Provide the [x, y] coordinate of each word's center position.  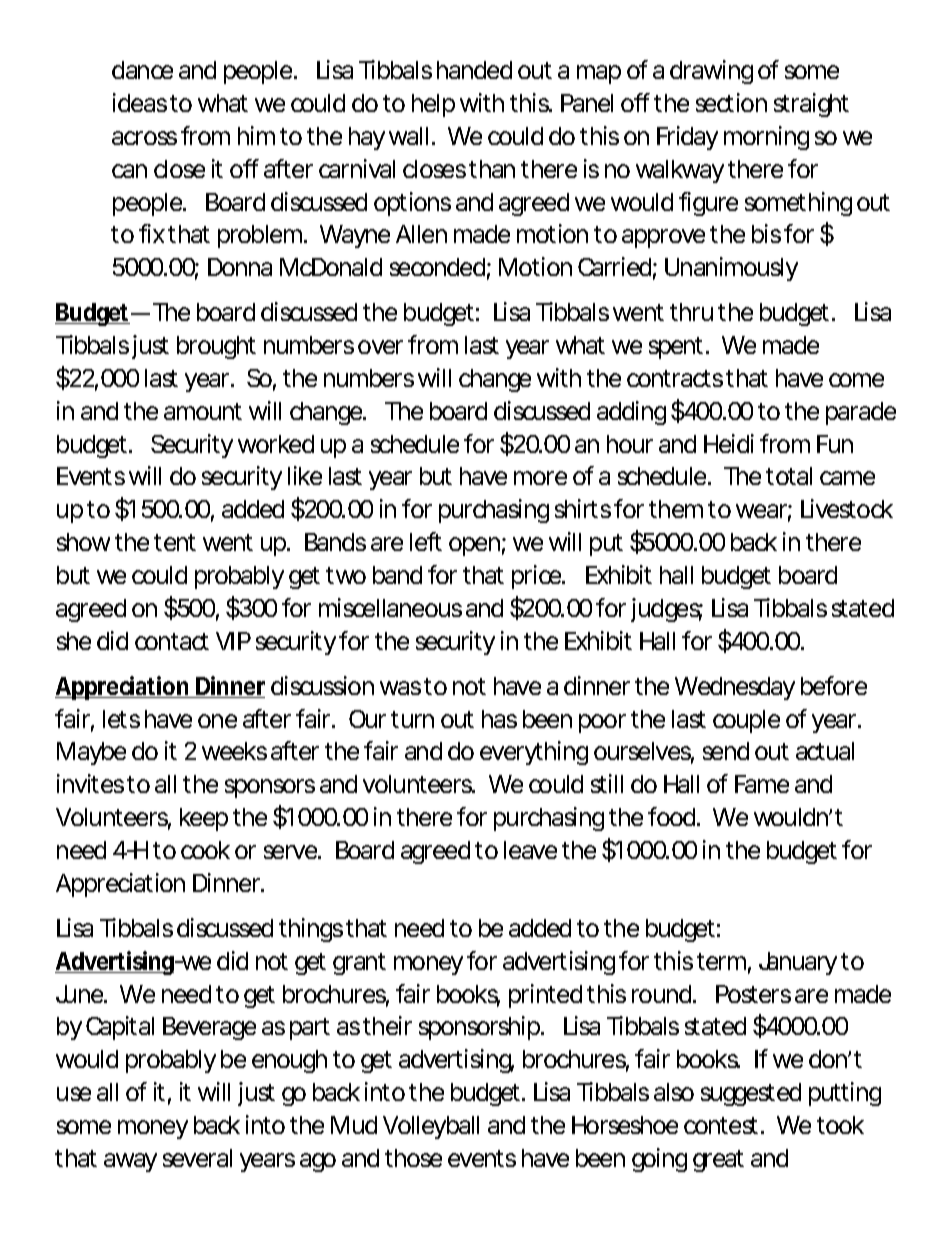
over [380, 347]
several [197, 1158]
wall [408, 136]
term [720, 961]
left [426, 541]
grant [359, 964]
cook [205, 850]
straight [811, 105]
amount [203, 411]
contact [172, 641]
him [255, 135]
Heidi [729, 443]
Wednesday [735, 688]
